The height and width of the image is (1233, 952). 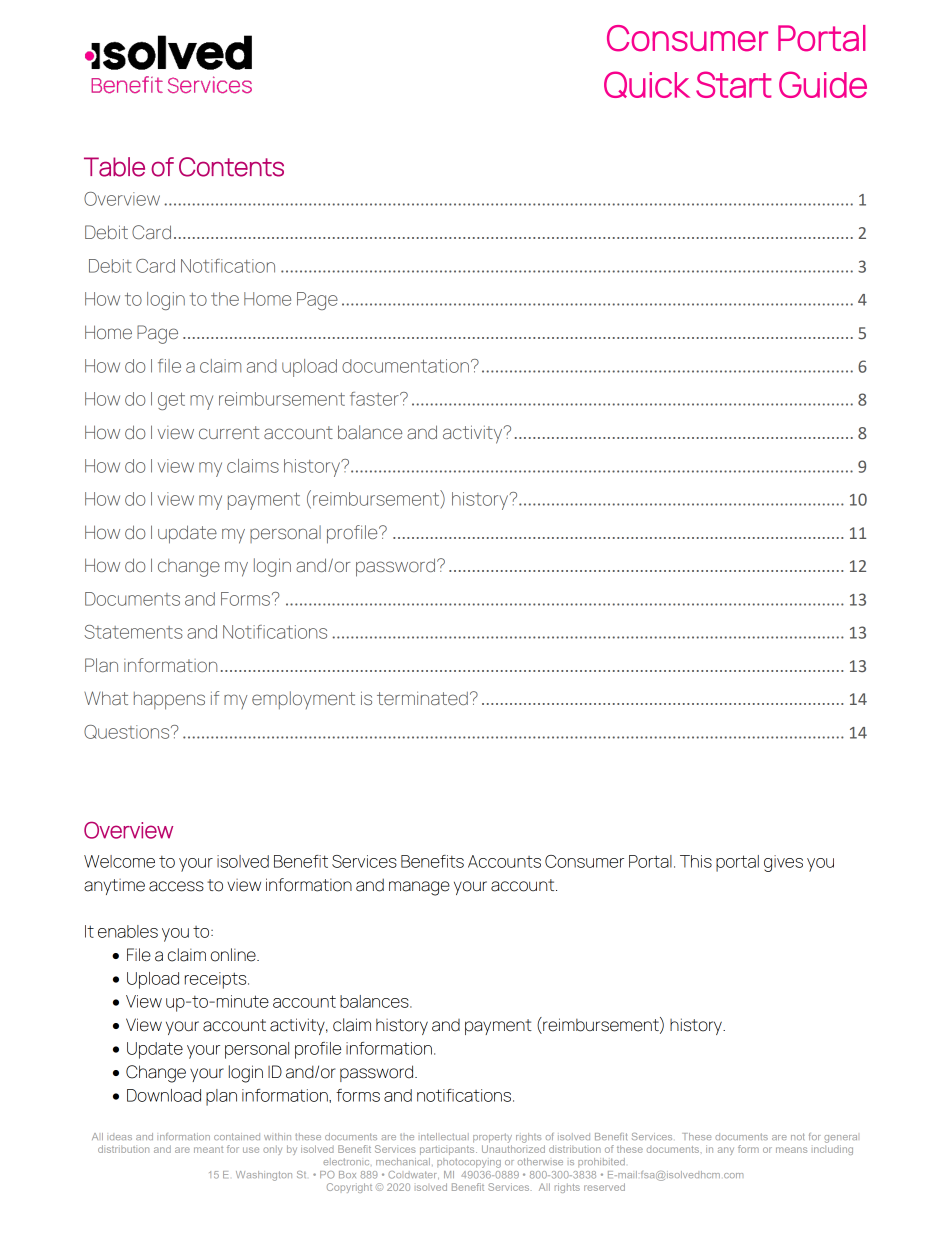 What do you see at coordinates (734, 84) in the image?
I see `Start` at bounding box center [734, 84].
